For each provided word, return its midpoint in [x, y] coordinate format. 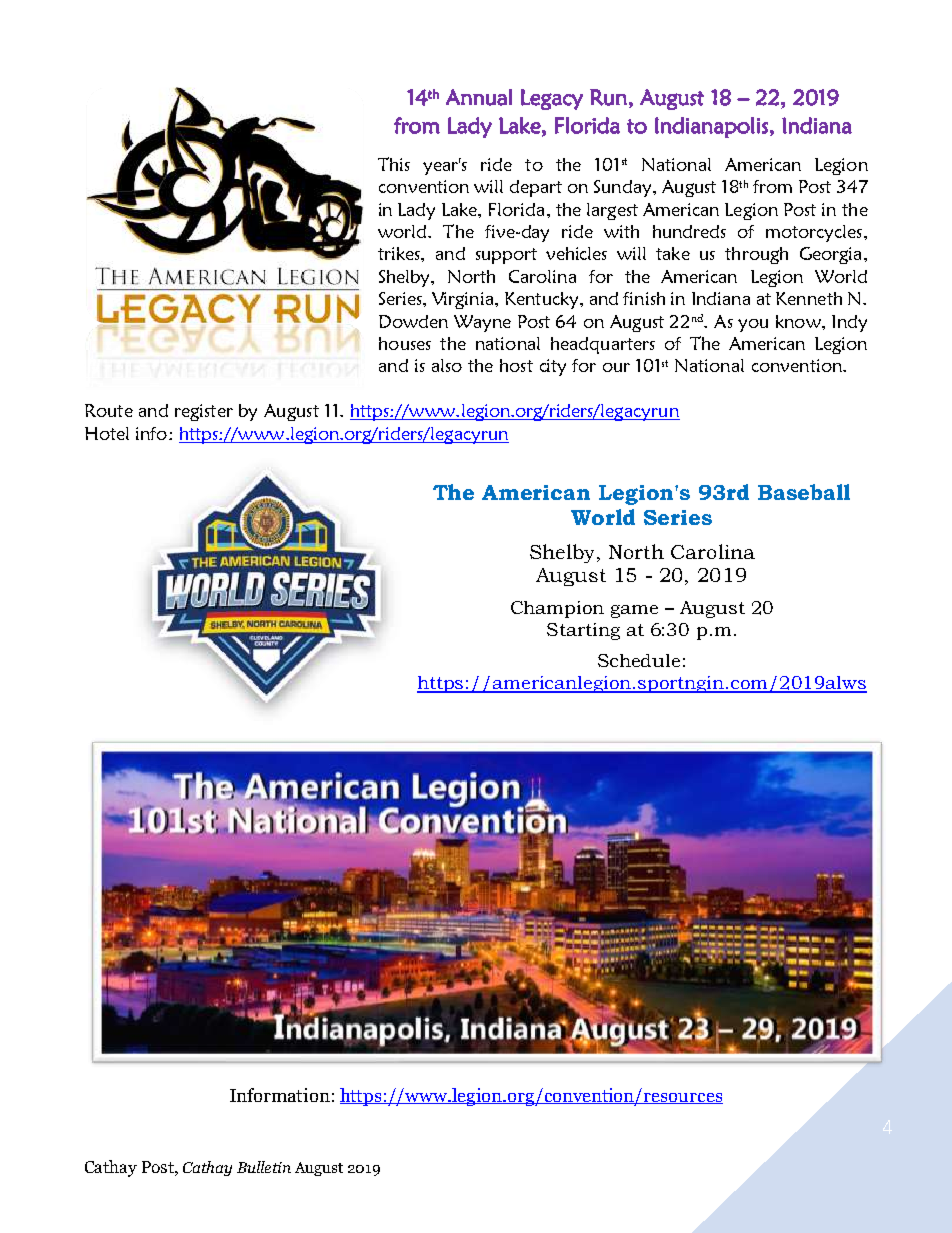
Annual [479, 97]
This [394, 164]
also [447, 365]
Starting [583, 631]
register [204, 412]
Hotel [107, 433]
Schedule [639, 660]
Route [109, 410]
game [634, 611]
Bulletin [264, 1167]
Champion [557, 609]
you [753, 325]
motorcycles [814, 233]
